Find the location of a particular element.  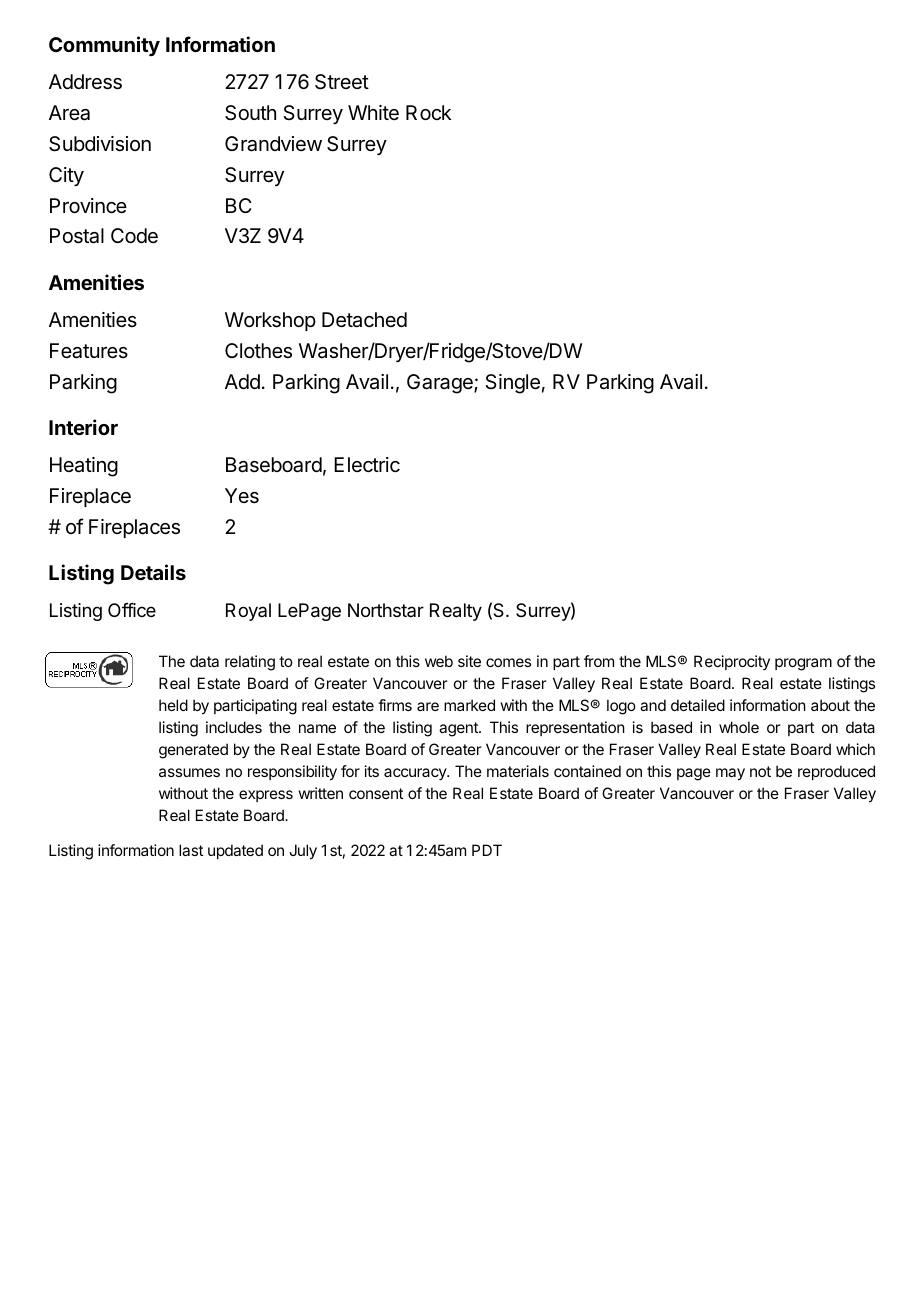

PDT is located at coordinates (487, 850).
